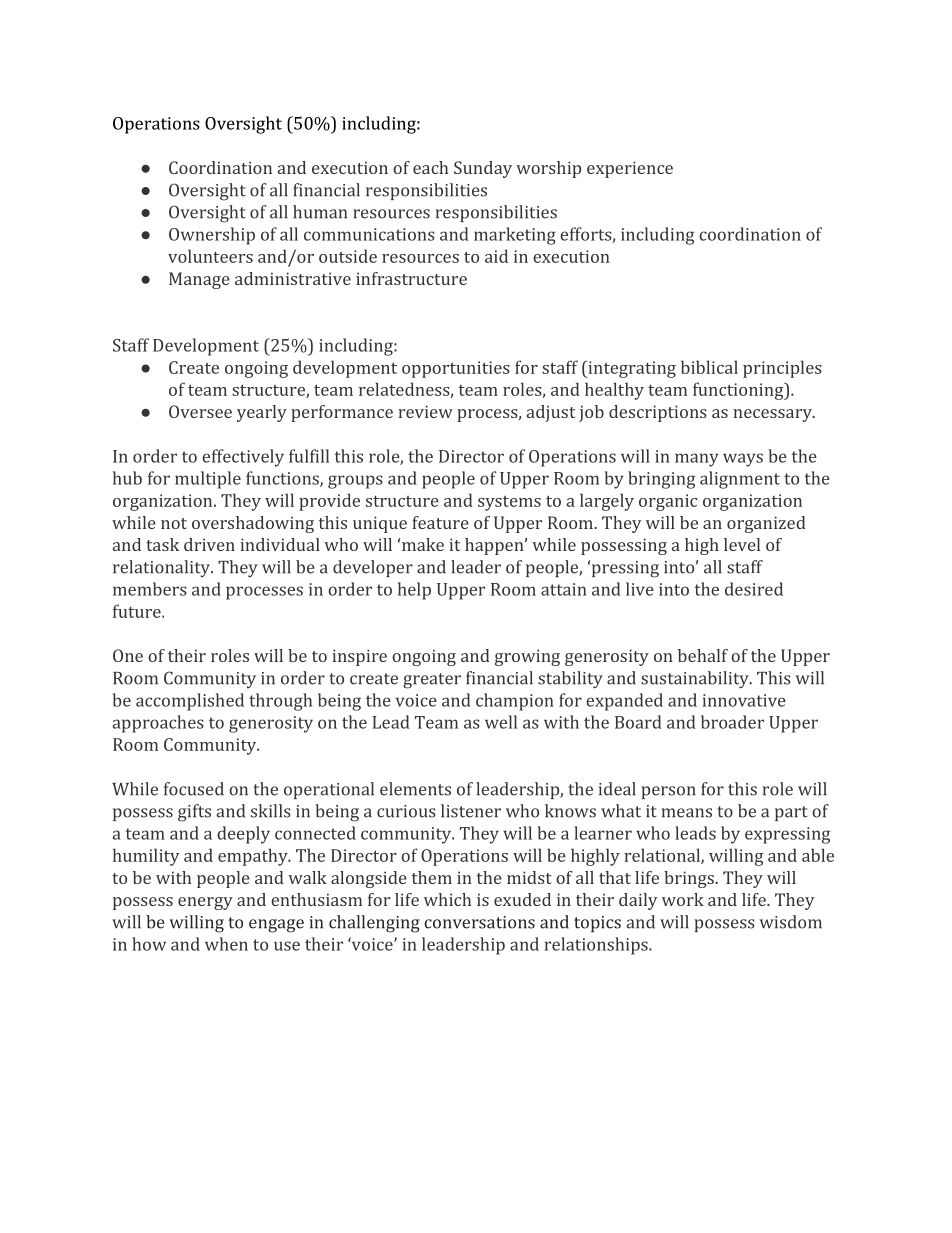 The width and height of the screenshot is (952, 1233). What do you see at coordinates (732, 722) in the screenshot?
I see `broader` at bounding box center [732, 722].
